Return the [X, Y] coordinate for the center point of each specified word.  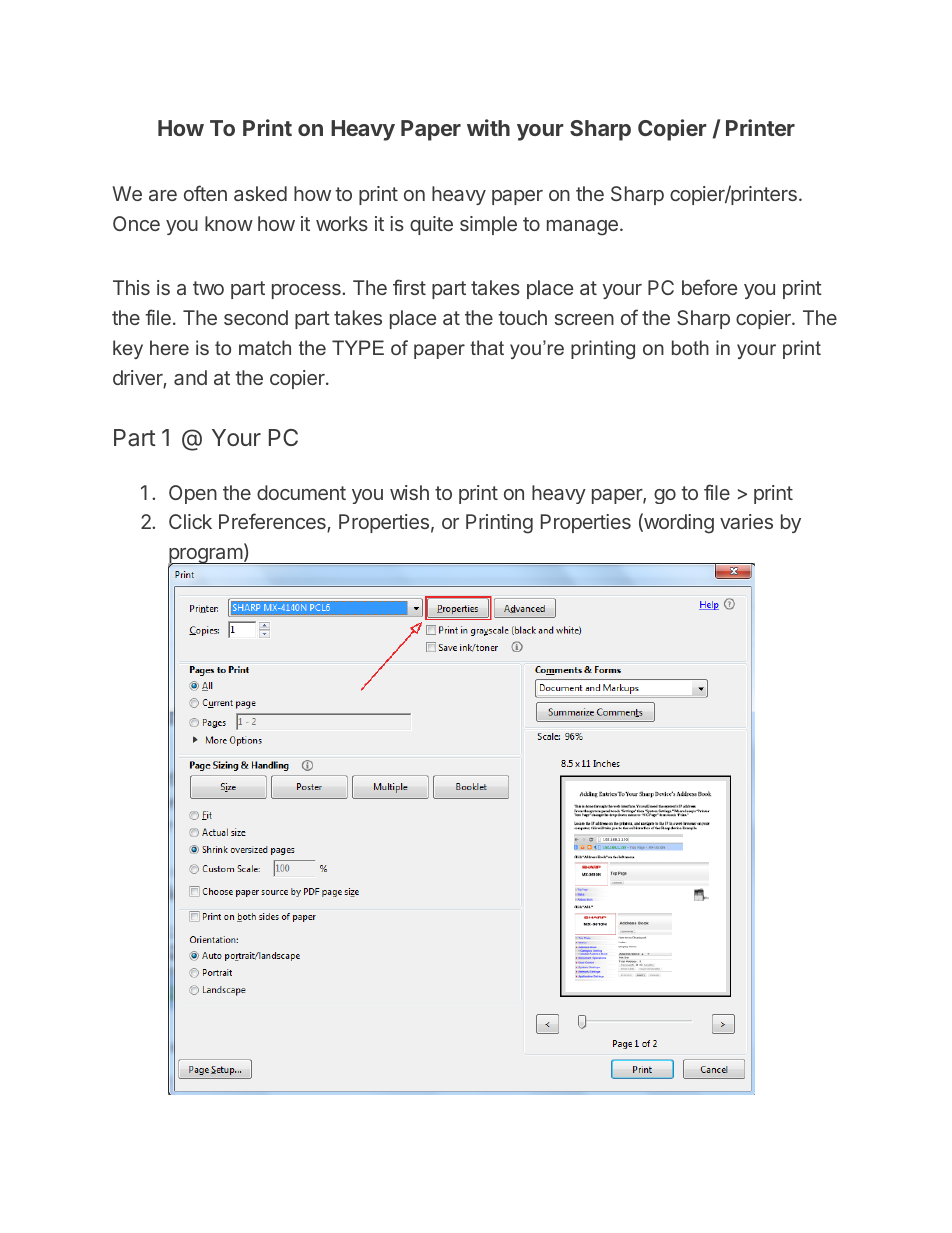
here [169, 347]
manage [582, 228]
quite [431, 225]
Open [193, 494]
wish [409, 492]
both [690, 347]
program [206, 557]
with [488, 127]
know [229, 223]
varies [746, 521]
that [487, 347]
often [205, 193]
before [710, 287]
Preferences [273, 522]
